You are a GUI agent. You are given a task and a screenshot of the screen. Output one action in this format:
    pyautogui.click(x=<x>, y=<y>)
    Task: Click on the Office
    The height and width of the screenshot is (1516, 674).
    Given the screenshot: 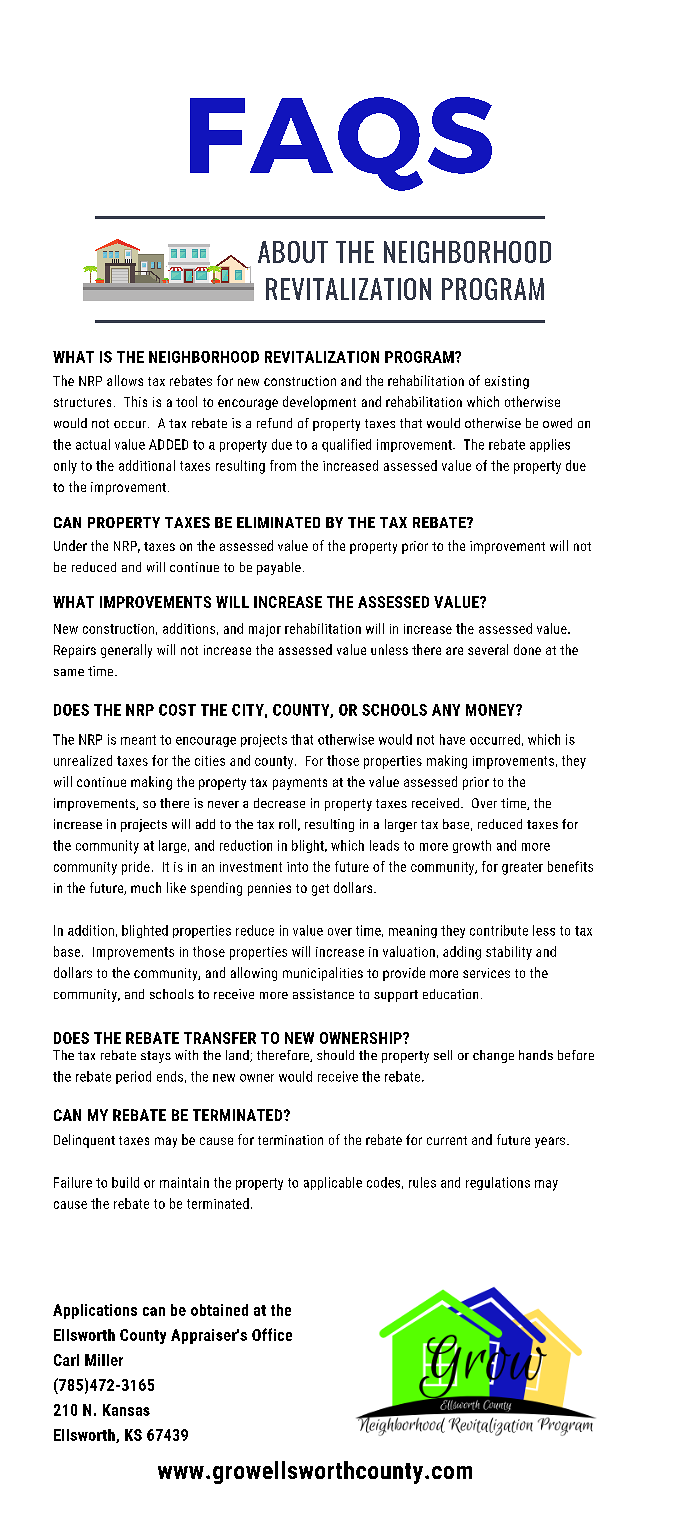 What is the action you would take?
    pyautogui.click(x=272, y=1334)
